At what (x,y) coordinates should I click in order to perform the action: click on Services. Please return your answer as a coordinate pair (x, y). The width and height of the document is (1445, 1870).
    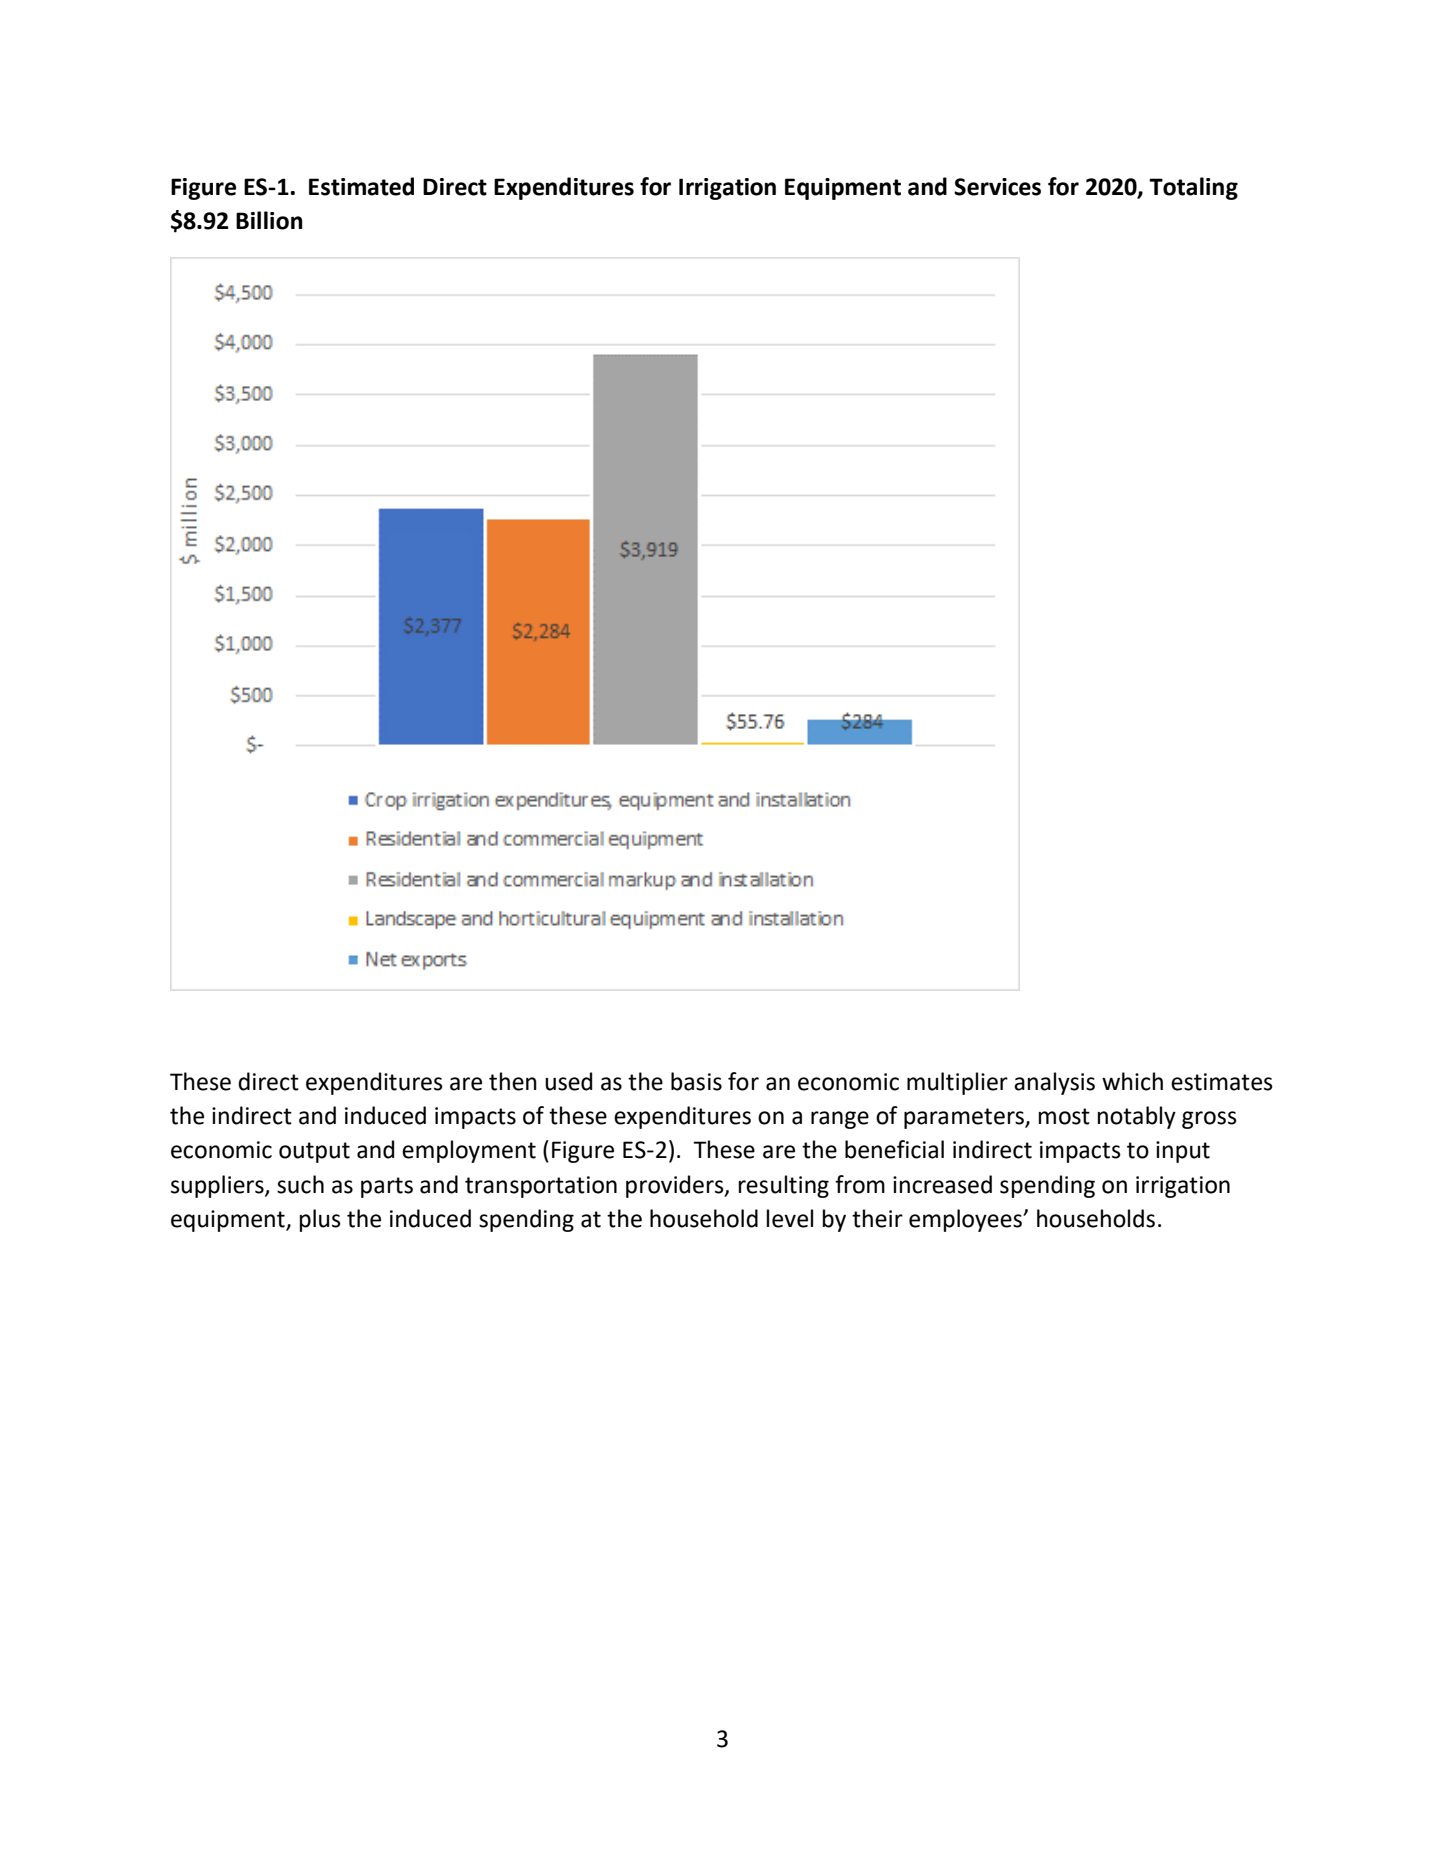
    Looking at the image, I should click on (997, 187).
